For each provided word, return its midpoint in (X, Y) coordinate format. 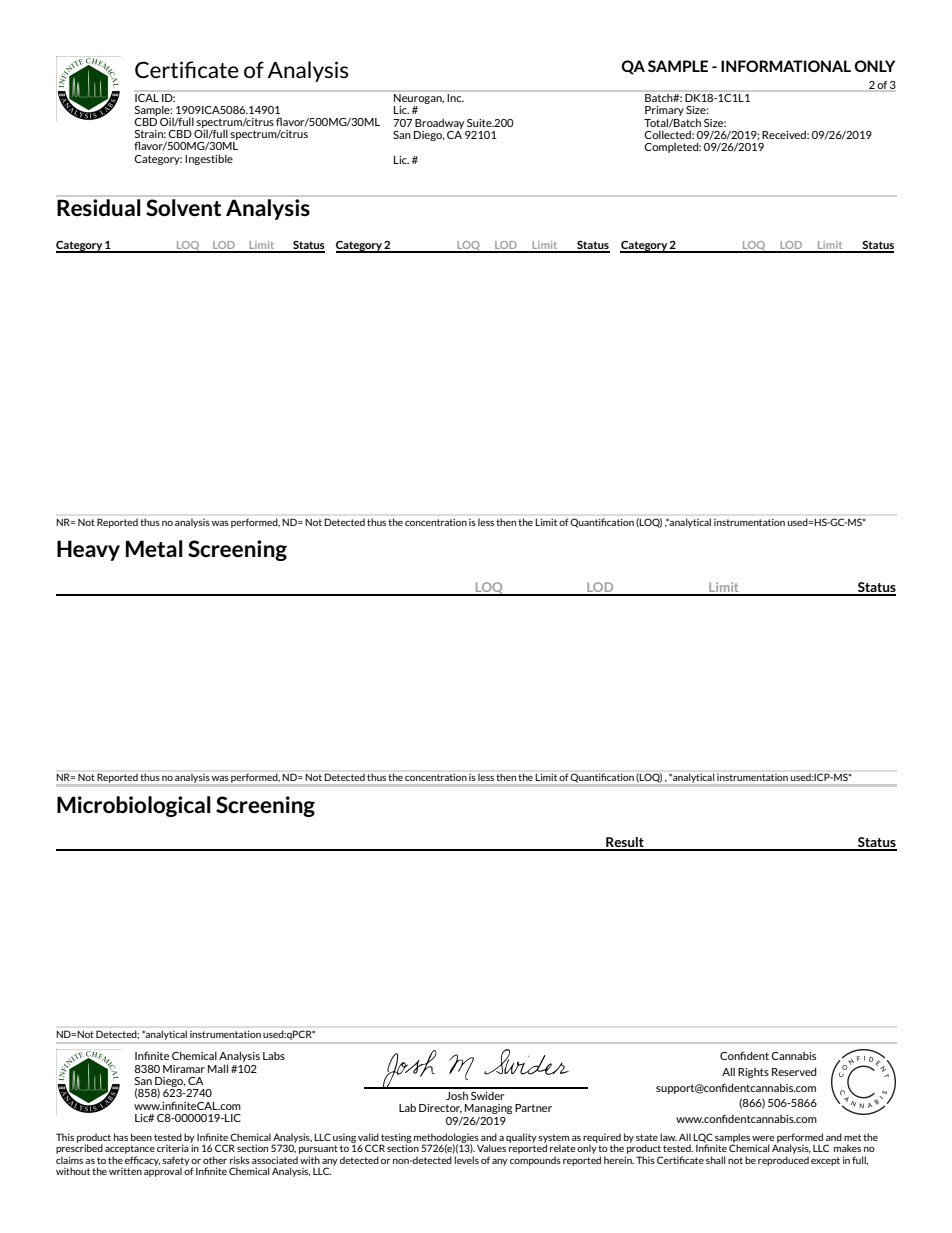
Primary (664, 112)
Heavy (88, 550)
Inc (455, 96)
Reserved (794, 1071)
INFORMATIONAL (786, 66)
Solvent (183, 207)
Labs (274, 1056)
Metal (154, 548)
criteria (174, 1147)
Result (625, 843)
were (763, 1138)
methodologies (446, 1139)
